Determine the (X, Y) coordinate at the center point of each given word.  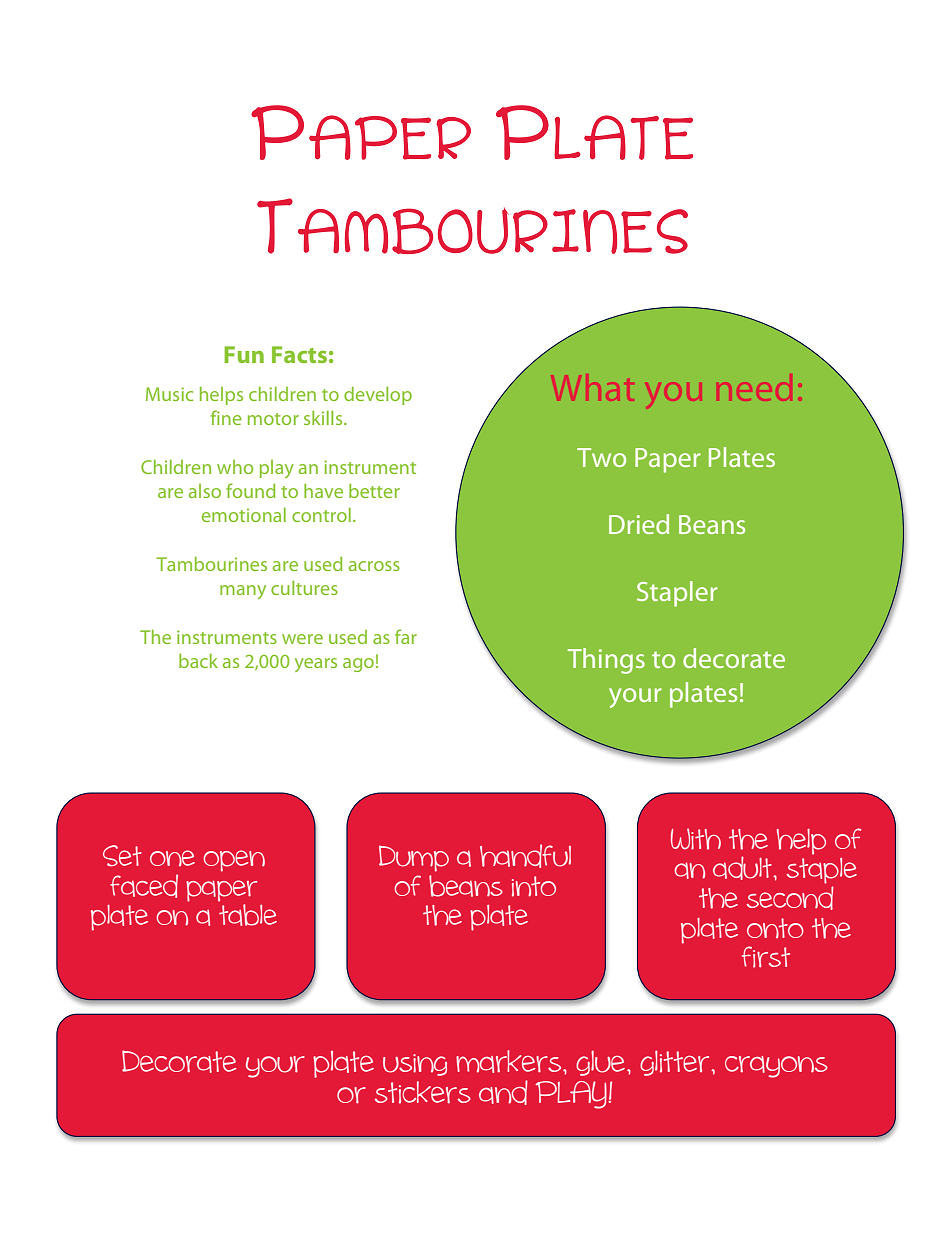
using (415, 1065)
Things (606, 661)
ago (358, 665)
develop (378, 396)
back (198, 661)
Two (601, 457)
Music (169, 394)
